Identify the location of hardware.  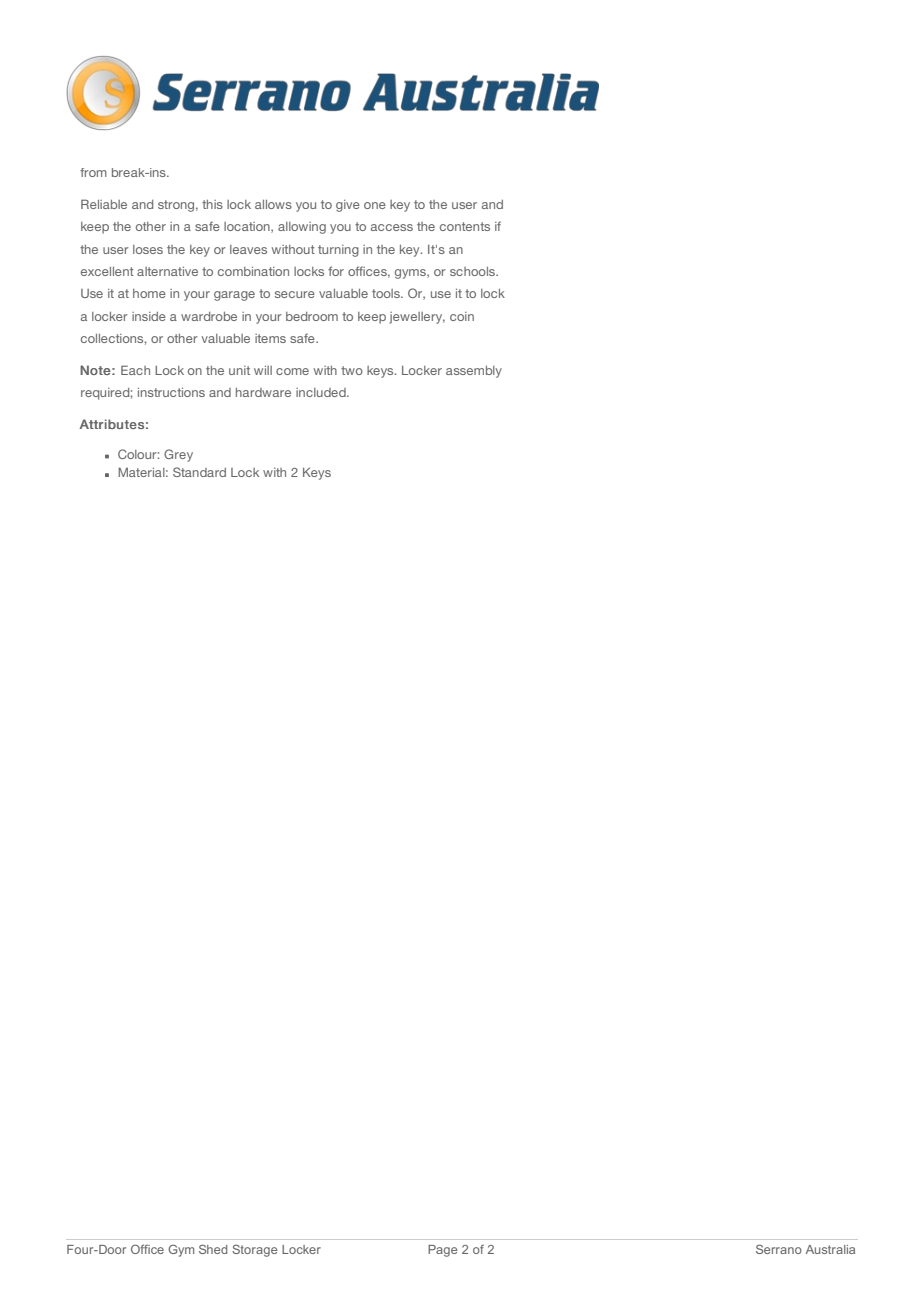
(263, 392).
